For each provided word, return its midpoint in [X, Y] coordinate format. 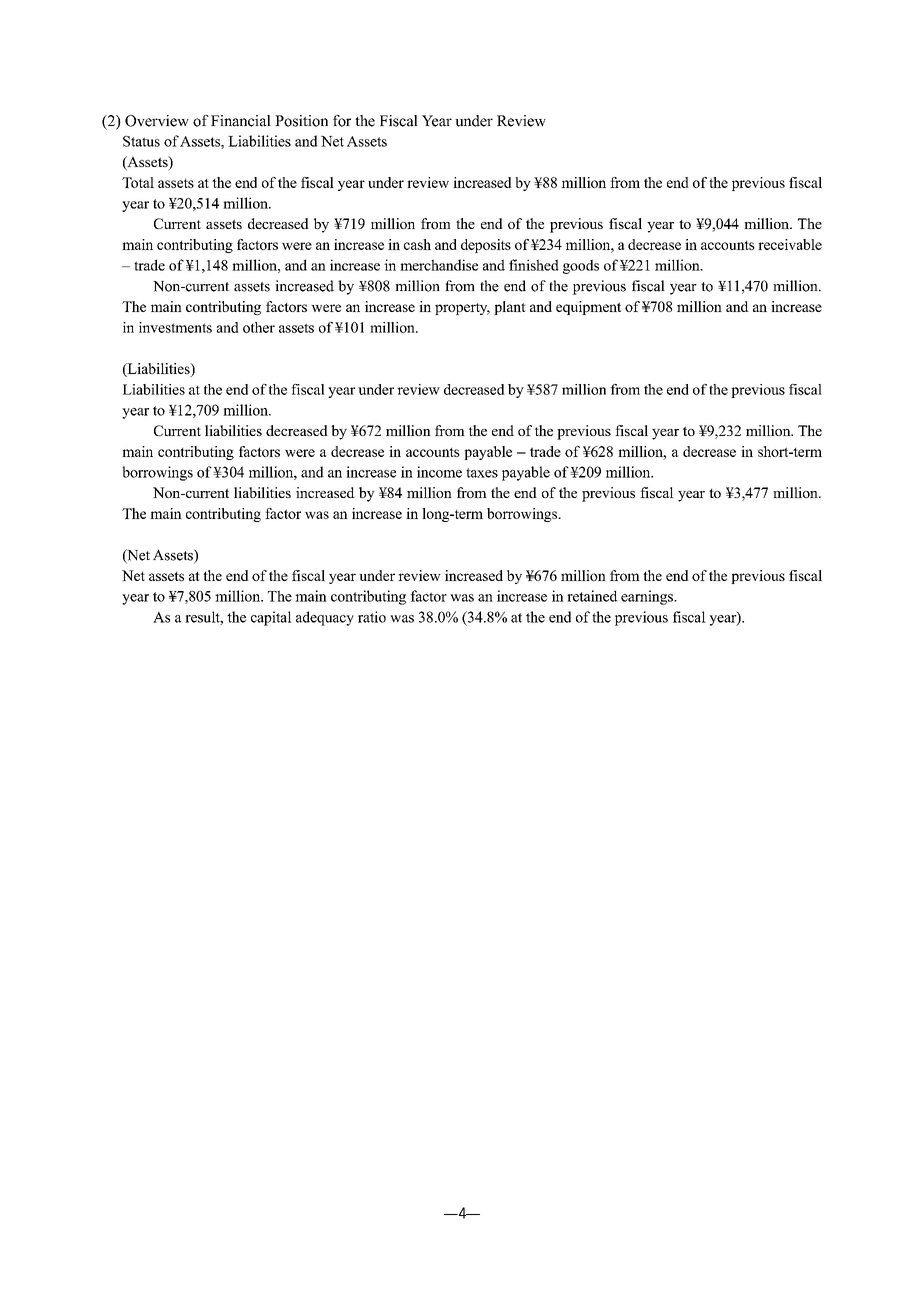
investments [175, 327]
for [342, 121]
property [462, 309]
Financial [241, 121]
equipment [588, 308]
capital [271, 618]
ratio [372, 617]
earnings [648, 597]
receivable [790, 244]
